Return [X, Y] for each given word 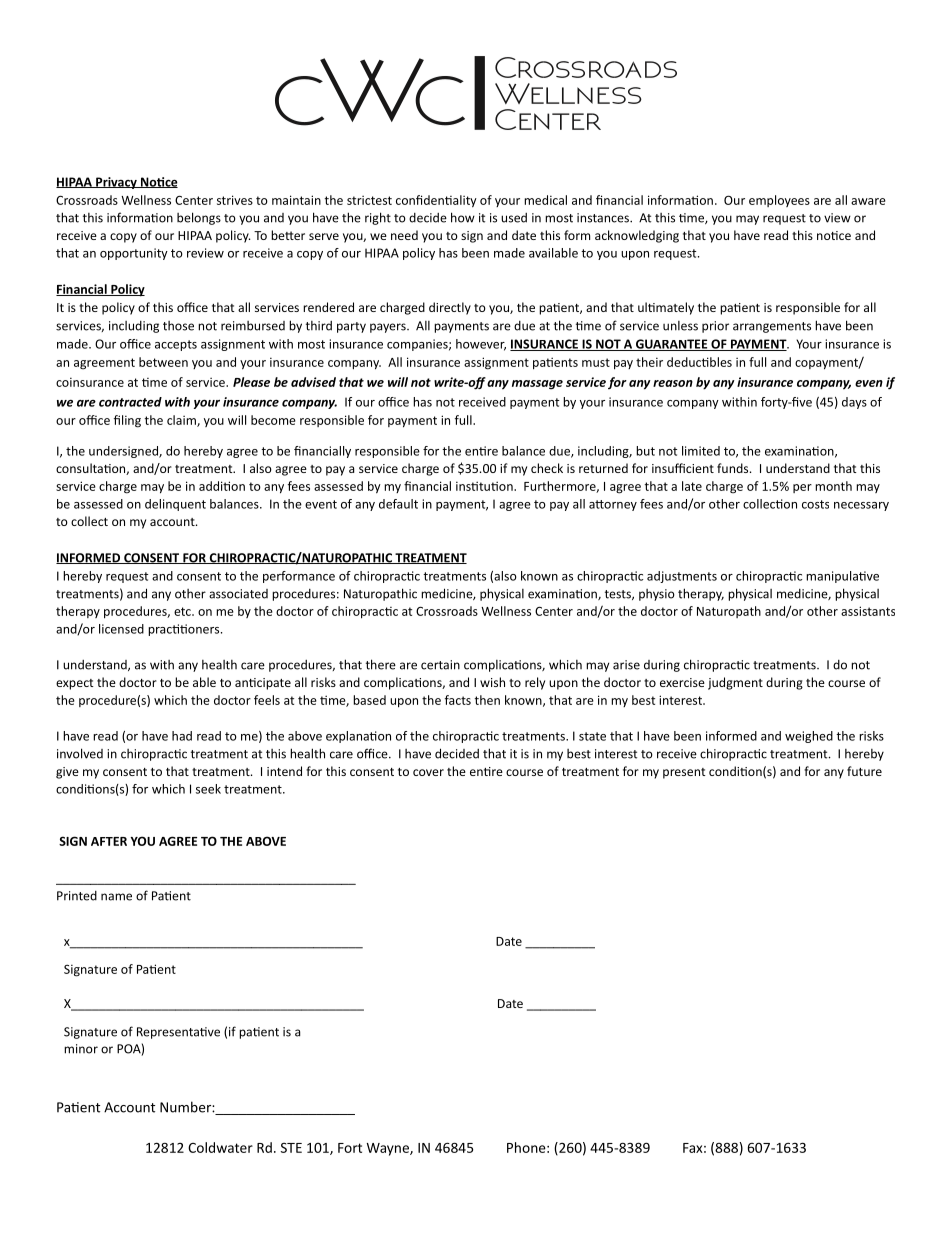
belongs [199, 218]
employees [779, 201]
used [514, 218]
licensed [121, 629]
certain [440, 665]
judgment [735, 683]
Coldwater [220, 1147]
